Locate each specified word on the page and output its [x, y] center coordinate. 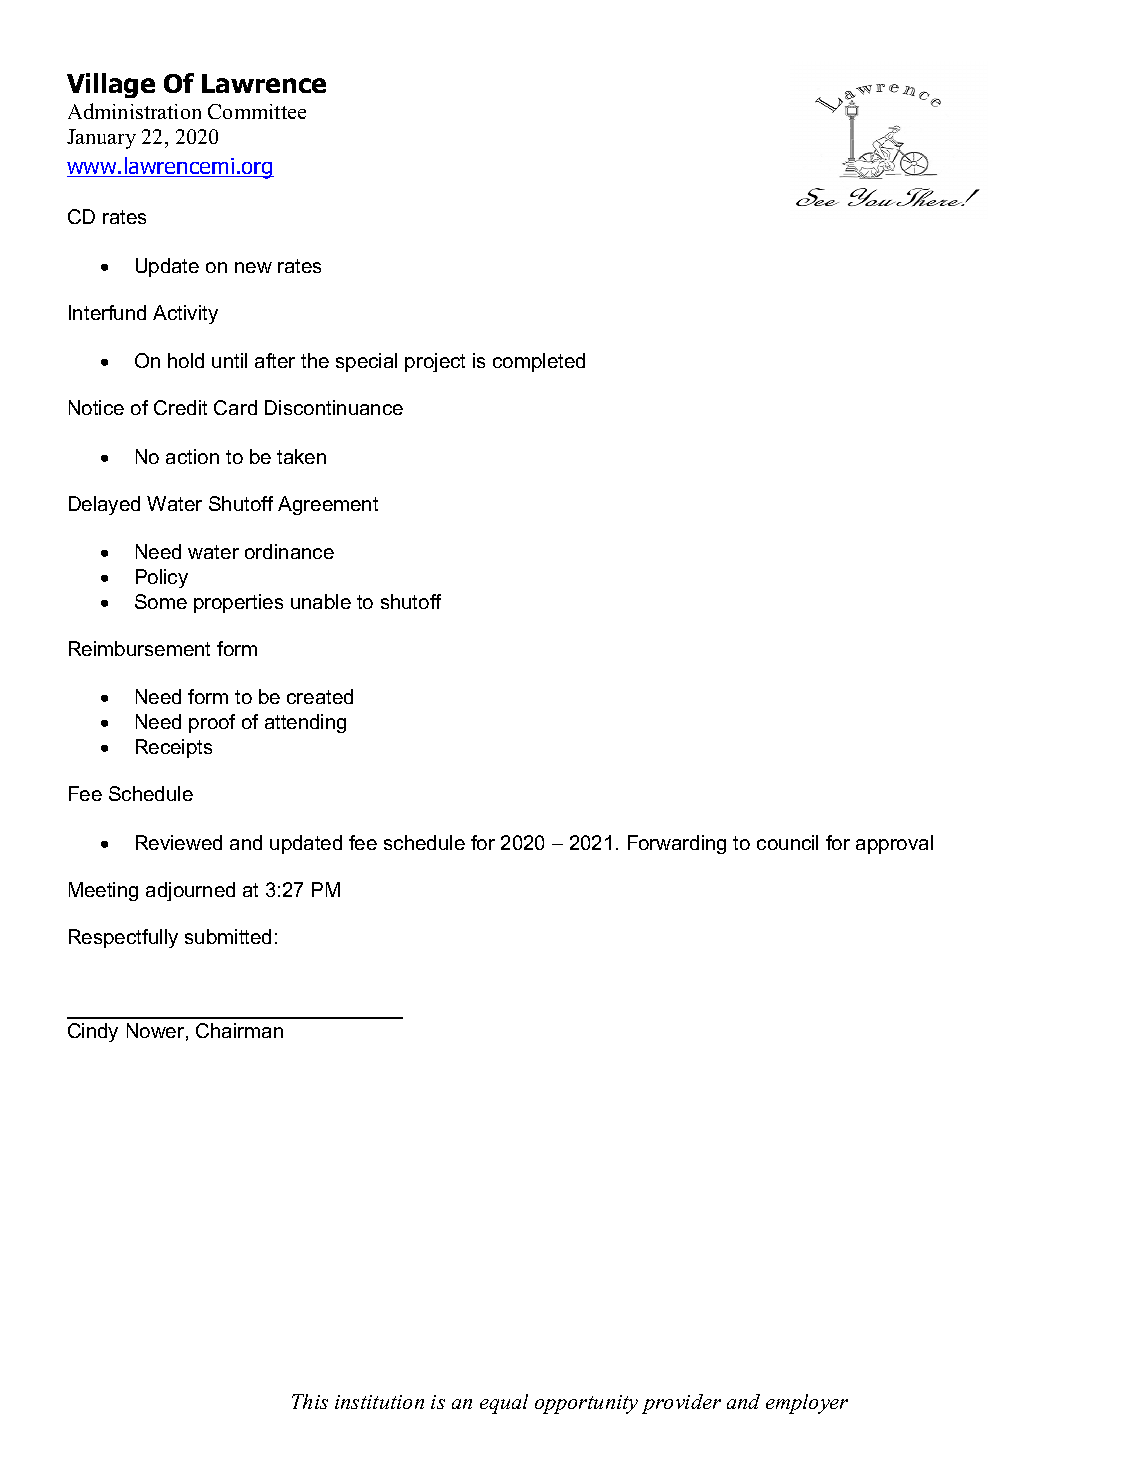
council [787, 842]
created [320, 696]
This [310, 1401]
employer [807, 1404]
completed [539, 362]
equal [504, 1404]
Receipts [174, 748]
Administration [134, 111]
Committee [257, 111]
